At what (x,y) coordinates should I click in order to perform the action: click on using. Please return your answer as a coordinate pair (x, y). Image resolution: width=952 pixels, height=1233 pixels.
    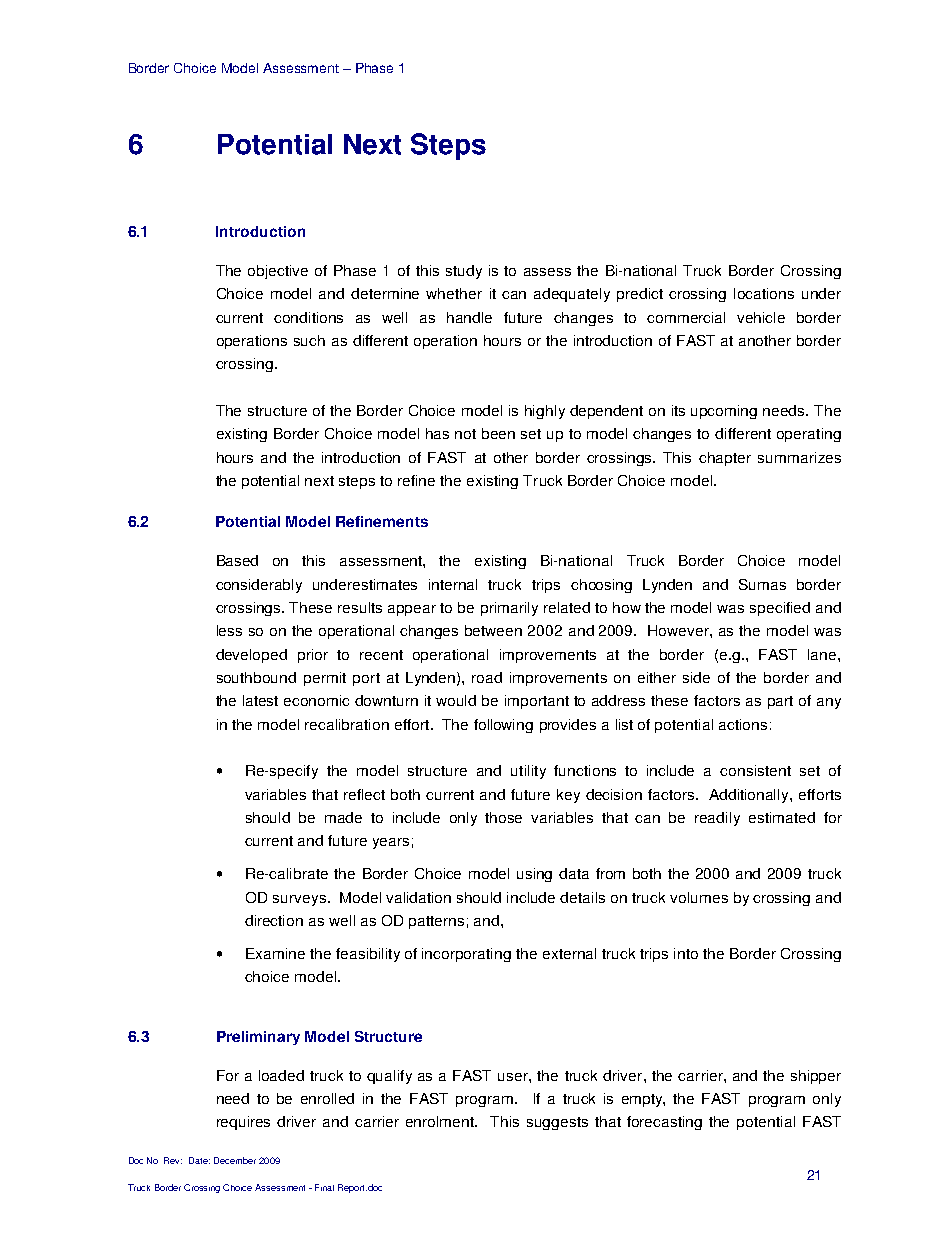
    Looking at the image, I should click on (534, 875).
